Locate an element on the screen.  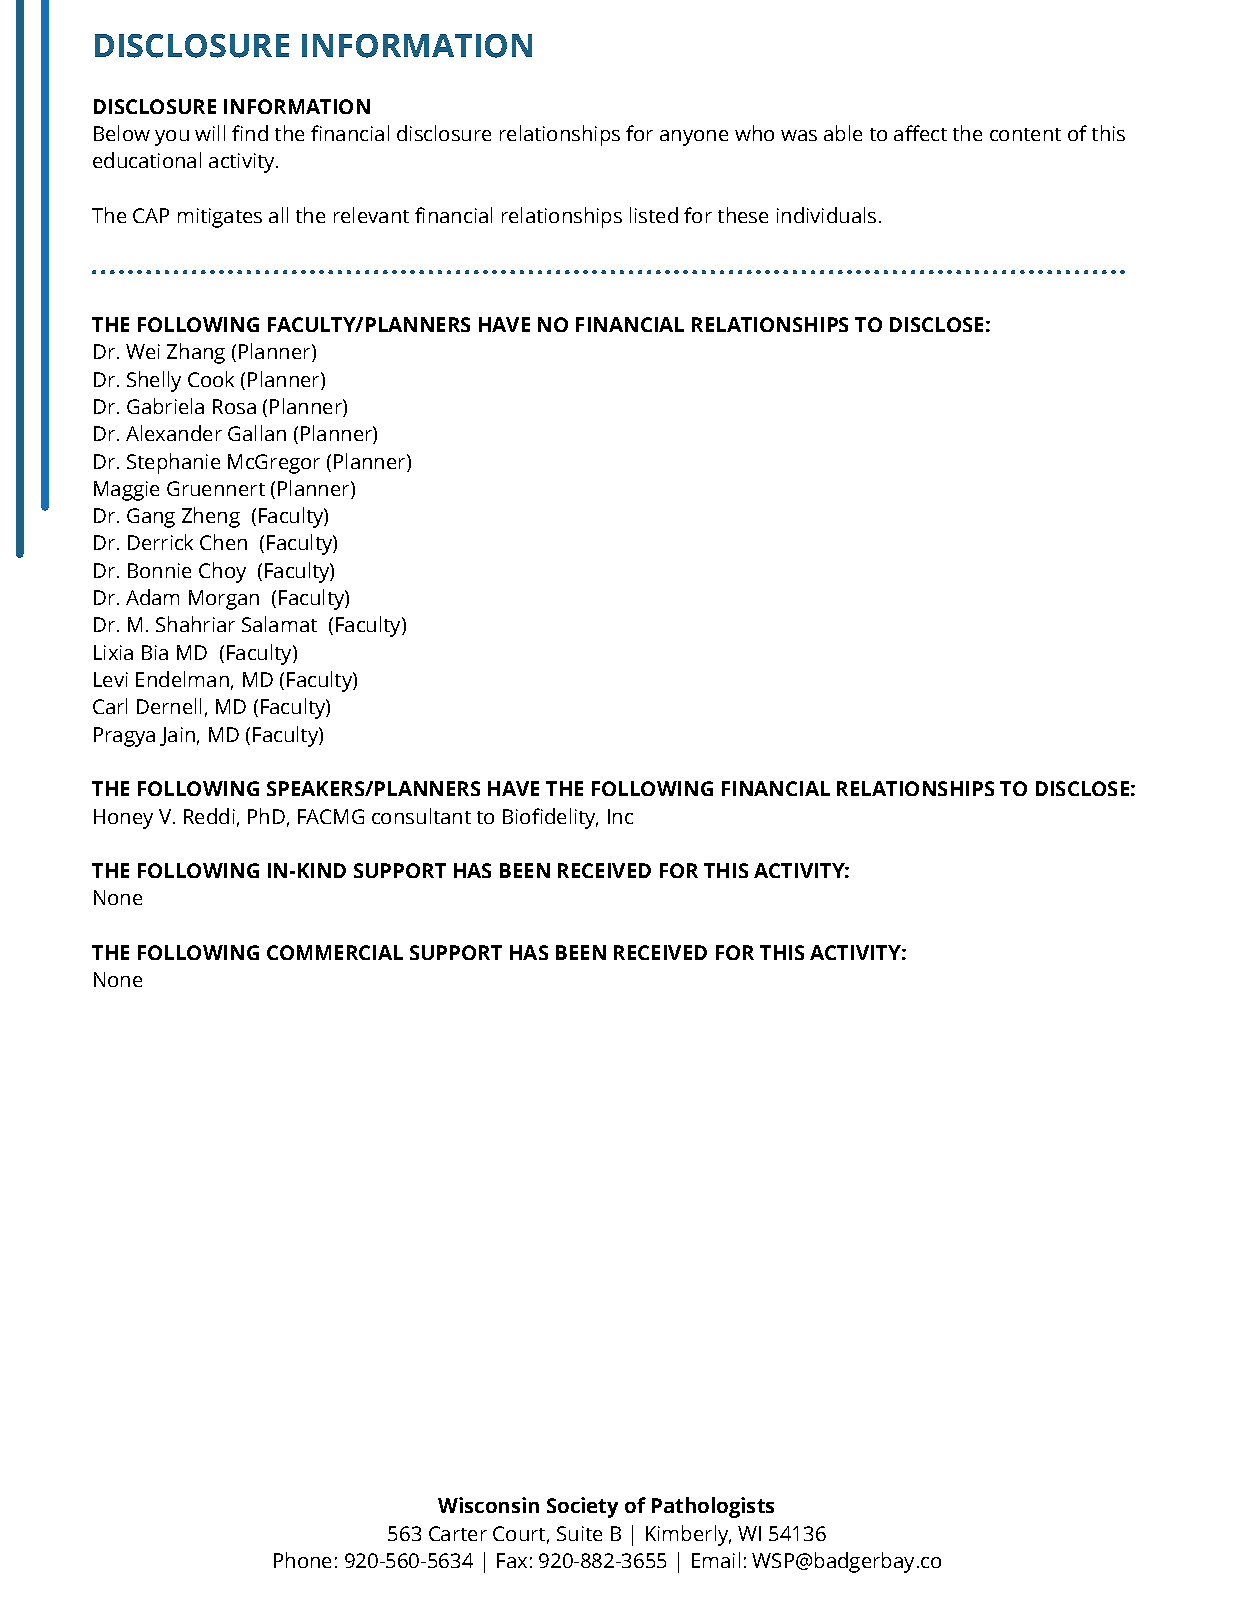
Morgan is located at coordinates (224, 600).
